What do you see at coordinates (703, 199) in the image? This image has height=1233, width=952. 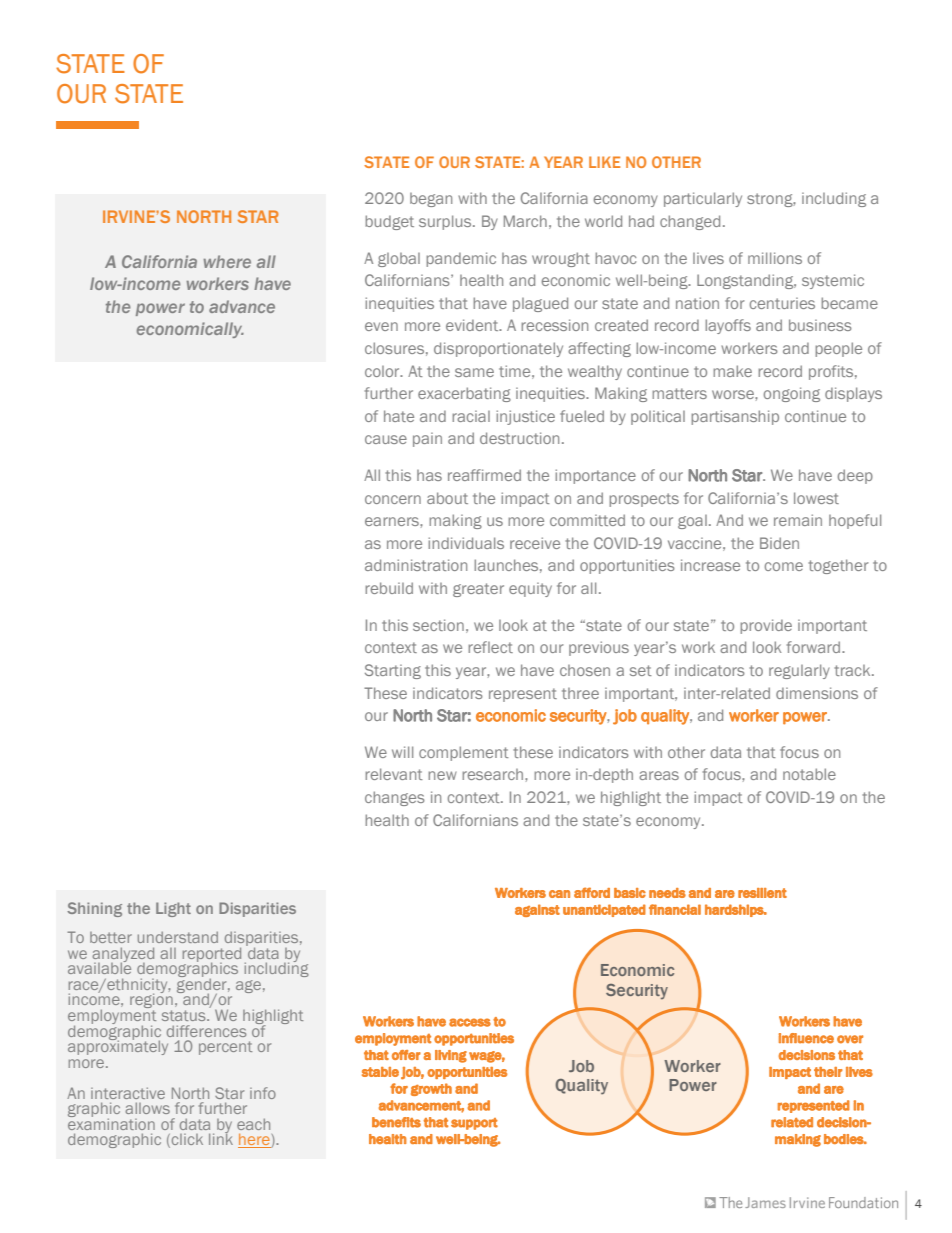 I see `particularly` at bounding box center [703, 199].
